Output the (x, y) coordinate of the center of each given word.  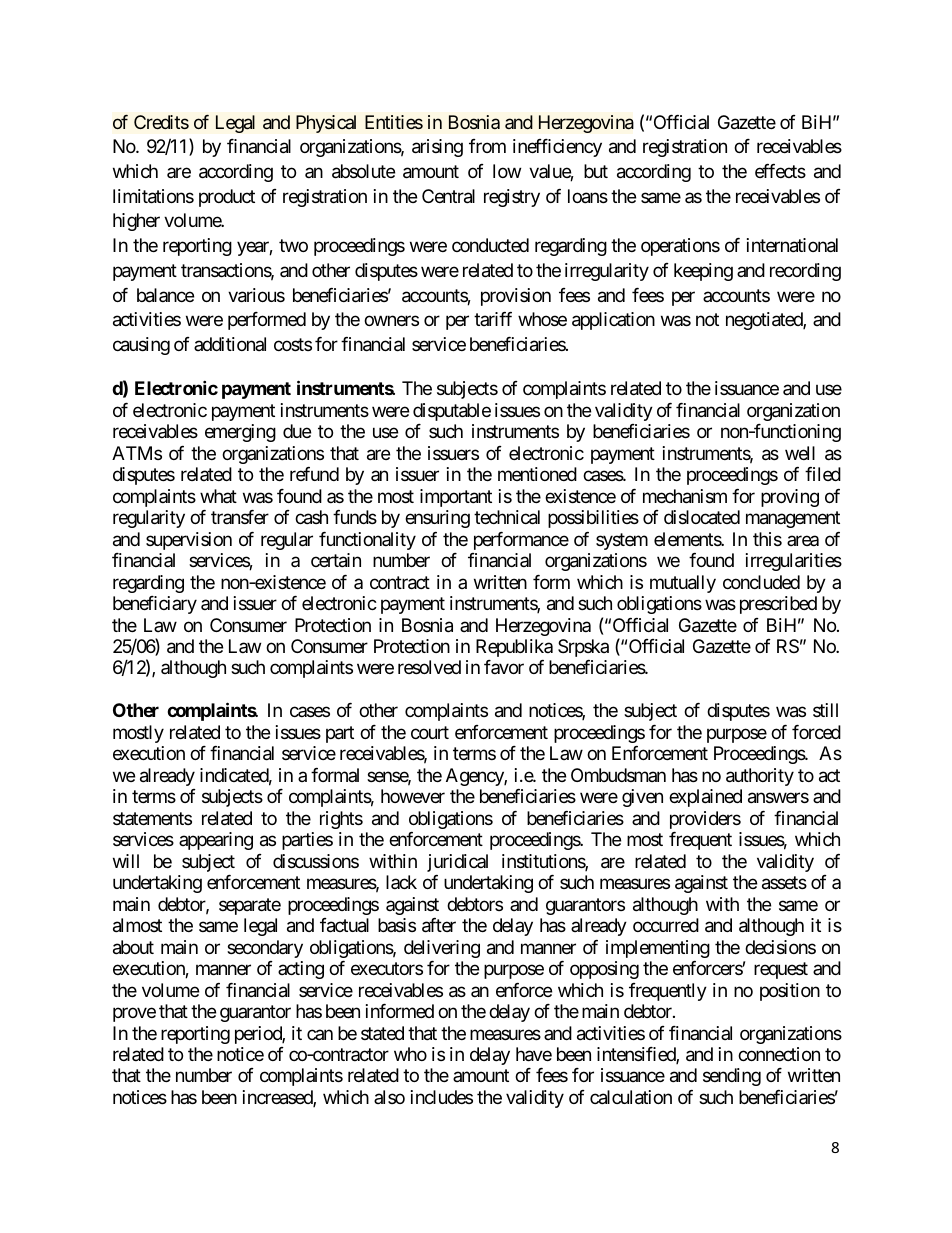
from (487, 146)
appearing (216, 841)
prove (134, 1015)
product (227, 198)
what (218, 496)
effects (780, 171)
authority (760, 777)
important (456, 498)
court (430, 732)
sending (732, 1077)
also (389, 1097)
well (800, 453)
